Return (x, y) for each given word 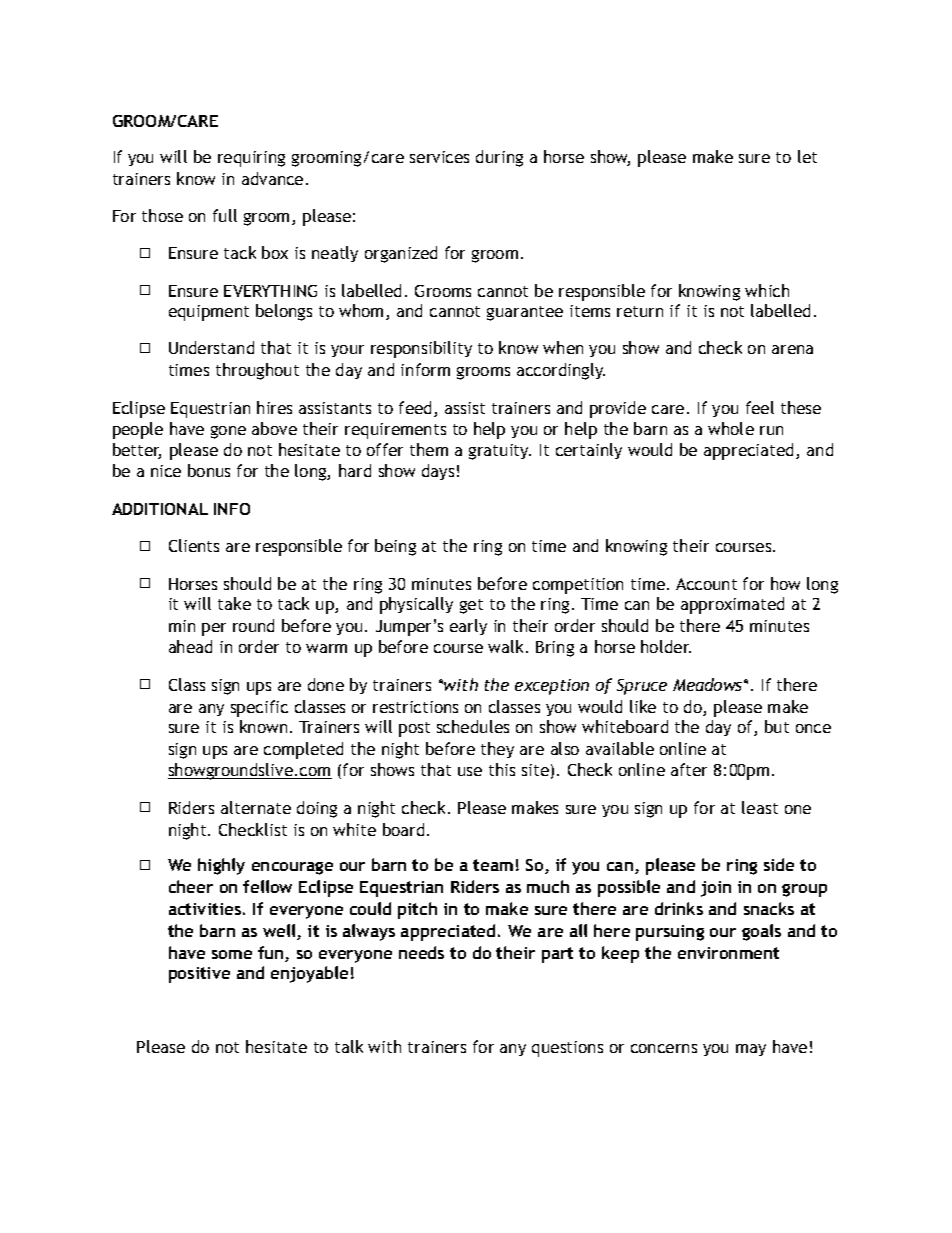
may (751, 1050)
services (439, 157)
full (225, 215)
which (767, 290)
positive (199, 975)
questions (567, 1049)
